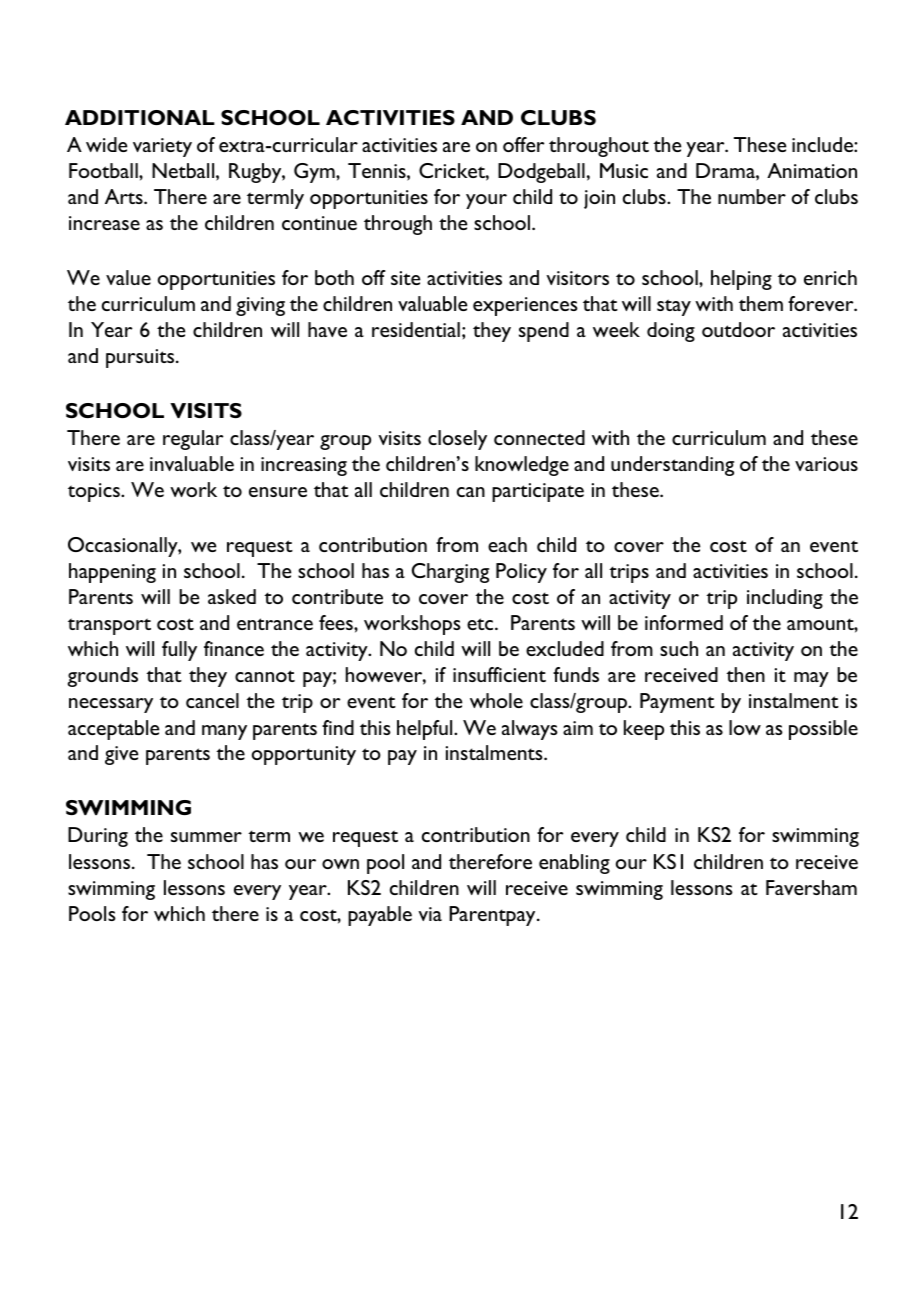 This document has height=1308, width=924. Describe the element at coordinates (672, 466) in the document. I see `understanding` at that location.
